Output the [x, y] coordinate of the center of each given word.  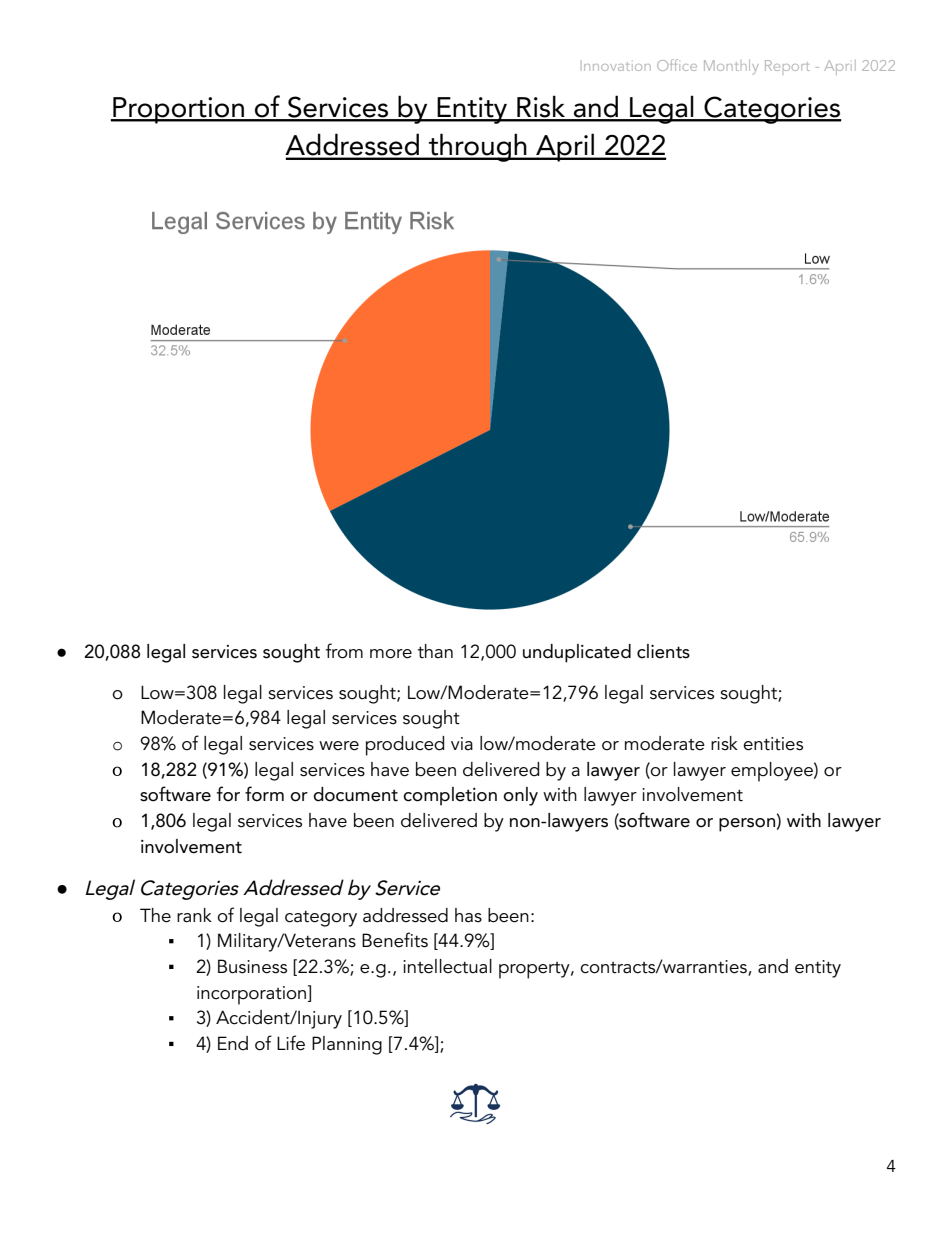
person [747, 825]
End [233, 1043]
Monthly [731, 67]
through [478, 147]
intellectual [447, 966]
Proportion [178, 110]
